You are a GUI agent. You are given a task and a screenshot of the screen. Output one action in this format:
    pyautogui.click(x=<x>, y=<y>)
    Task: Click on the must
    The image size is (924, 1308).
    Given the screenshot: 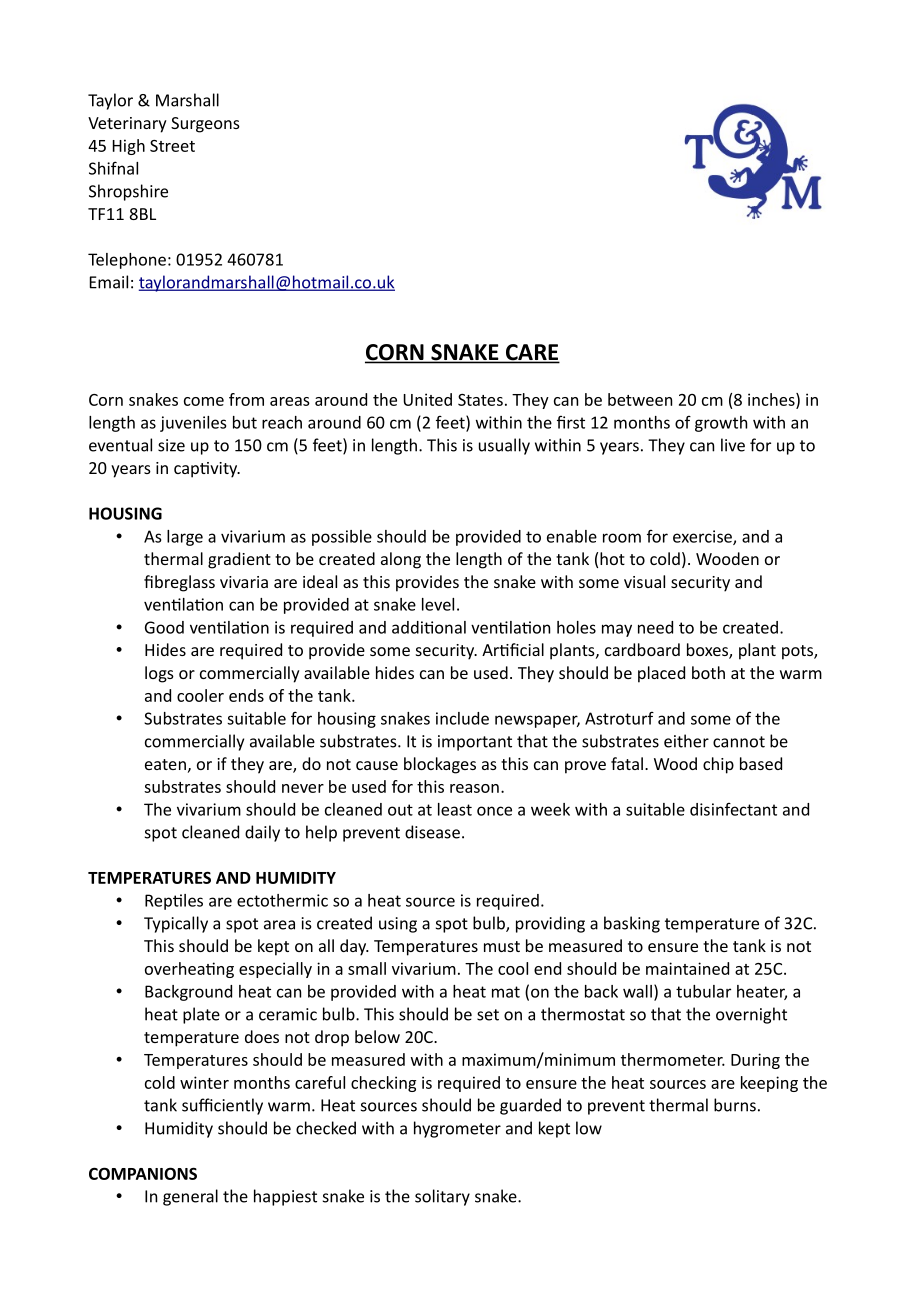 What is the action you would take?
    pyautogui.click(x=502, y=946)
